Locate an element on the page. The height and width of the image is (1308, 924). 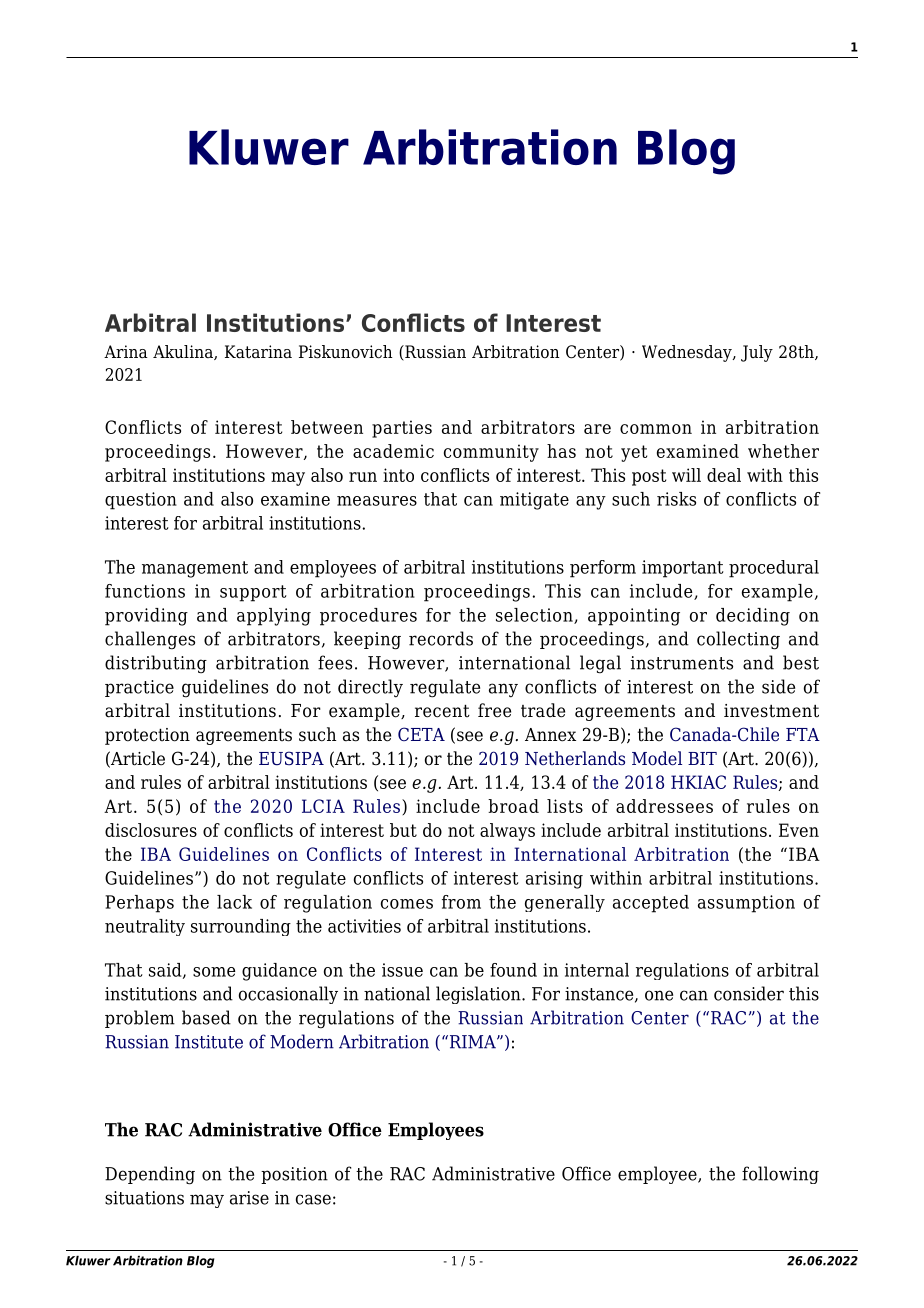
arise is located at coordinates (249, 1198).
